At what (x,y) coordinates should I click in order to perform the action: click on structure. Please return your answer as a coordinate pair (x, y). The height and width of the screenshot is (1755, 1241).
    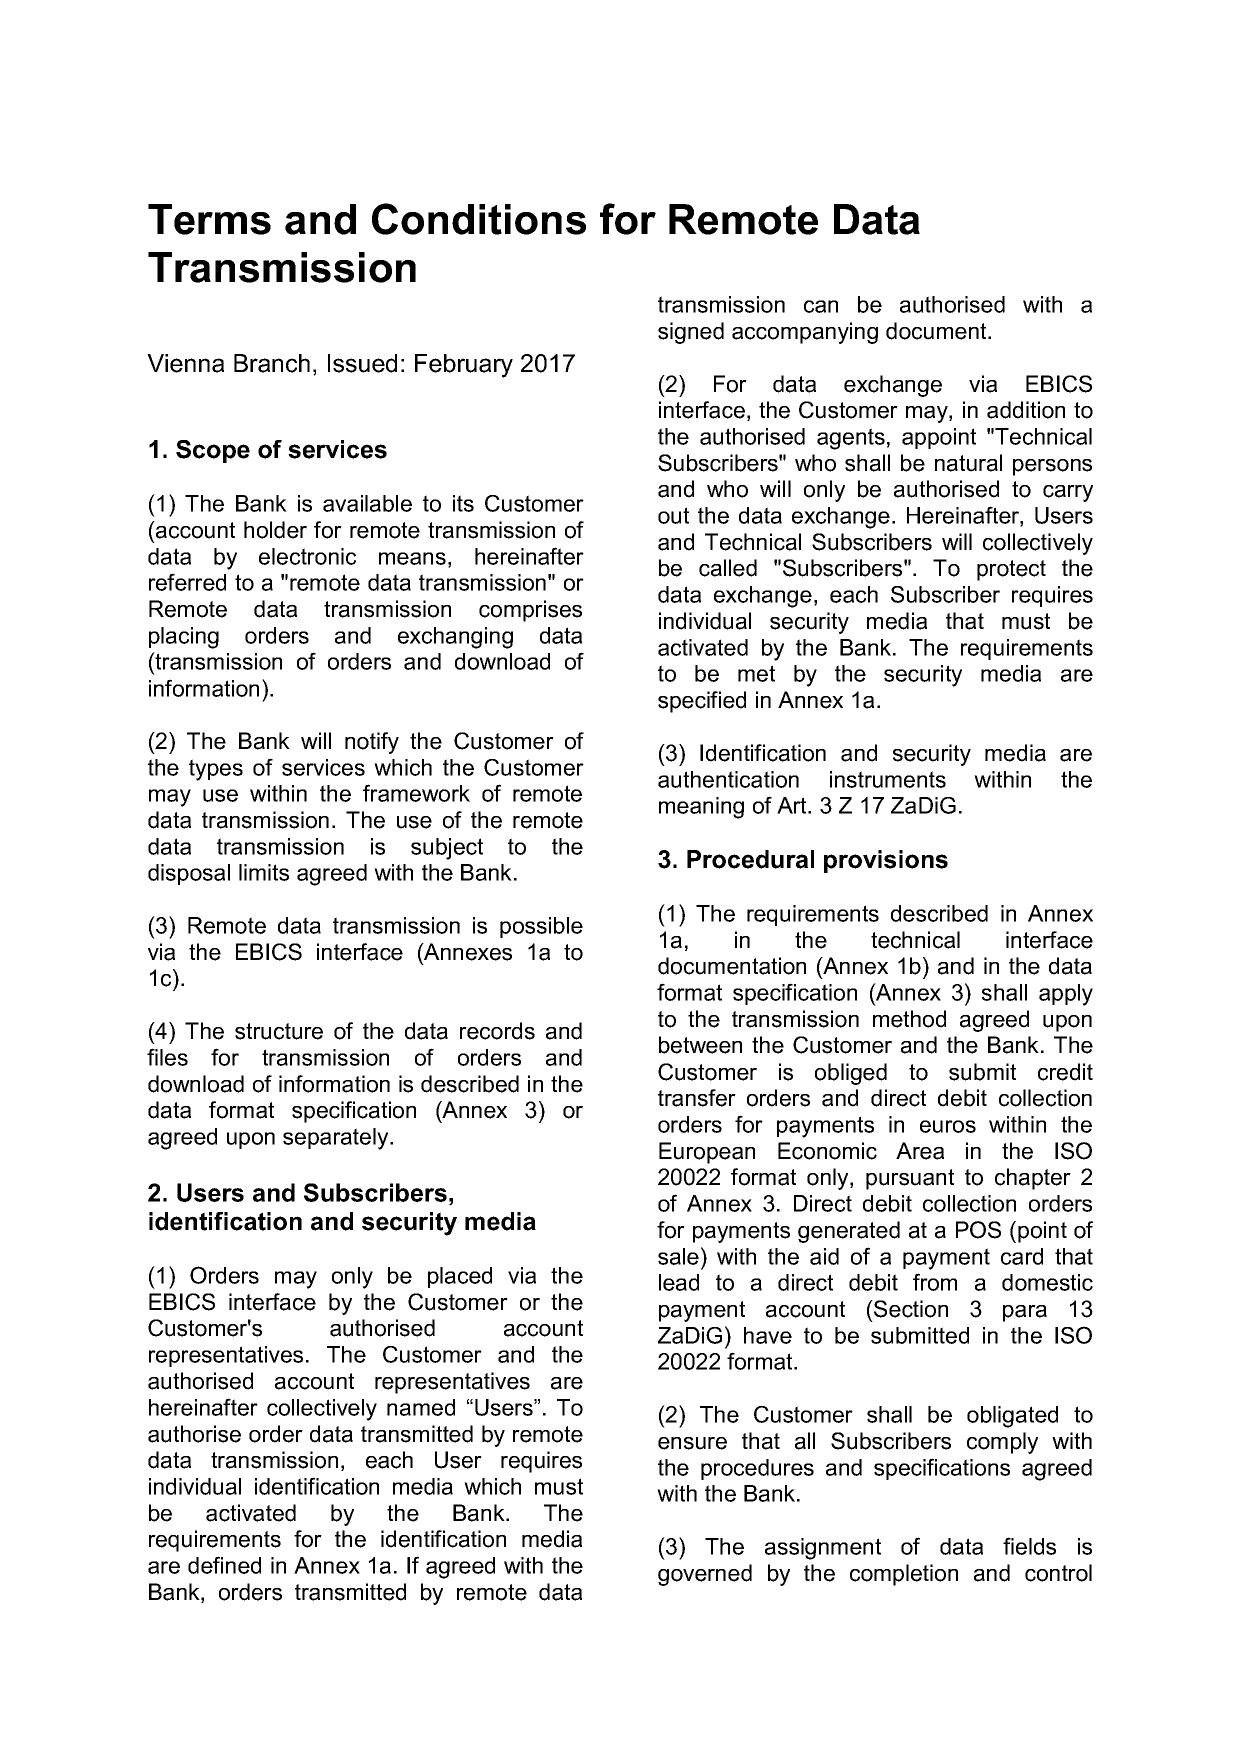
    Looking at the image, I should click on (279, 1031).
